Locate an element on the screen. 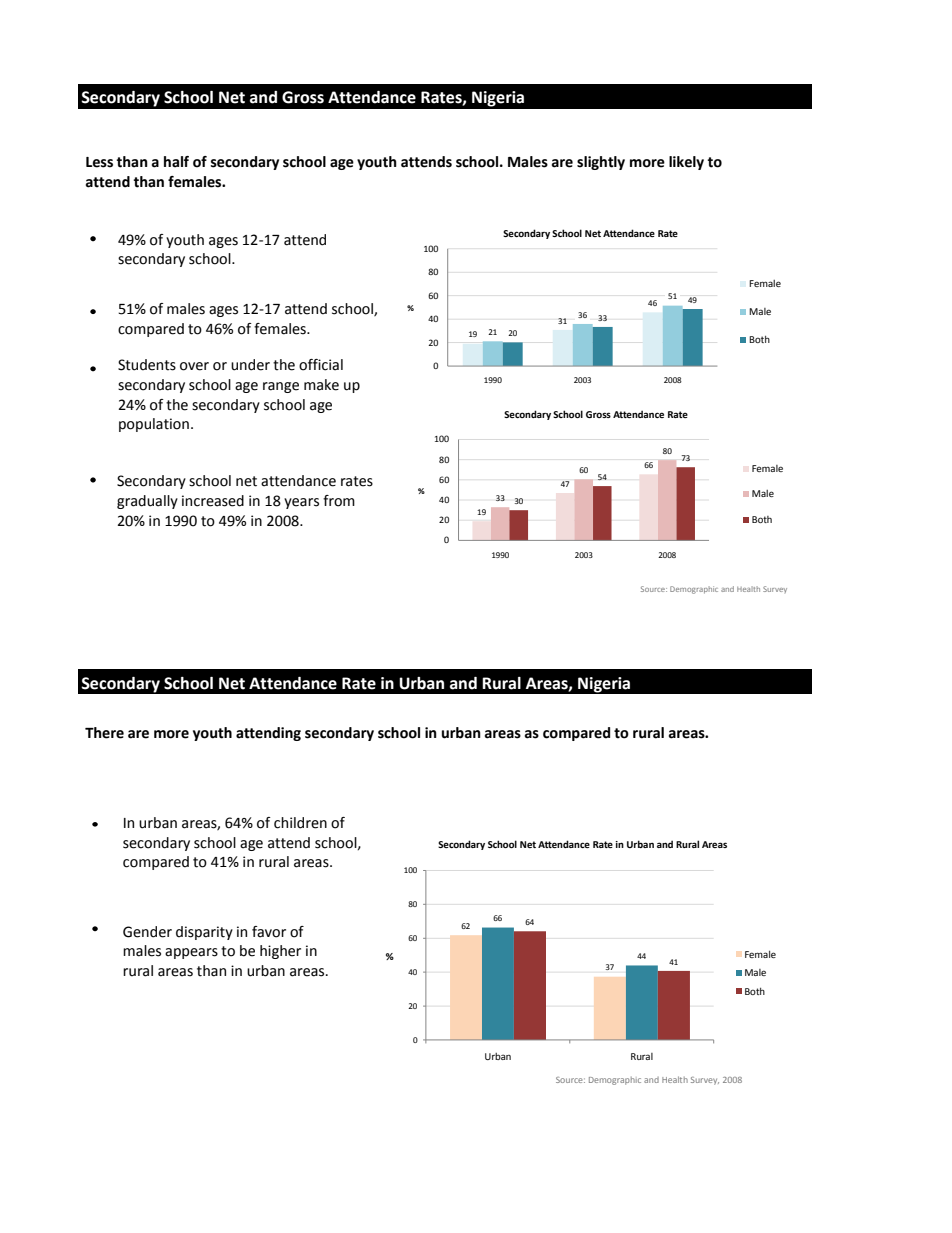 Image resolution: width=952 pixels, height=1233 pixels. Gender is located at coordinates (147, 932).
